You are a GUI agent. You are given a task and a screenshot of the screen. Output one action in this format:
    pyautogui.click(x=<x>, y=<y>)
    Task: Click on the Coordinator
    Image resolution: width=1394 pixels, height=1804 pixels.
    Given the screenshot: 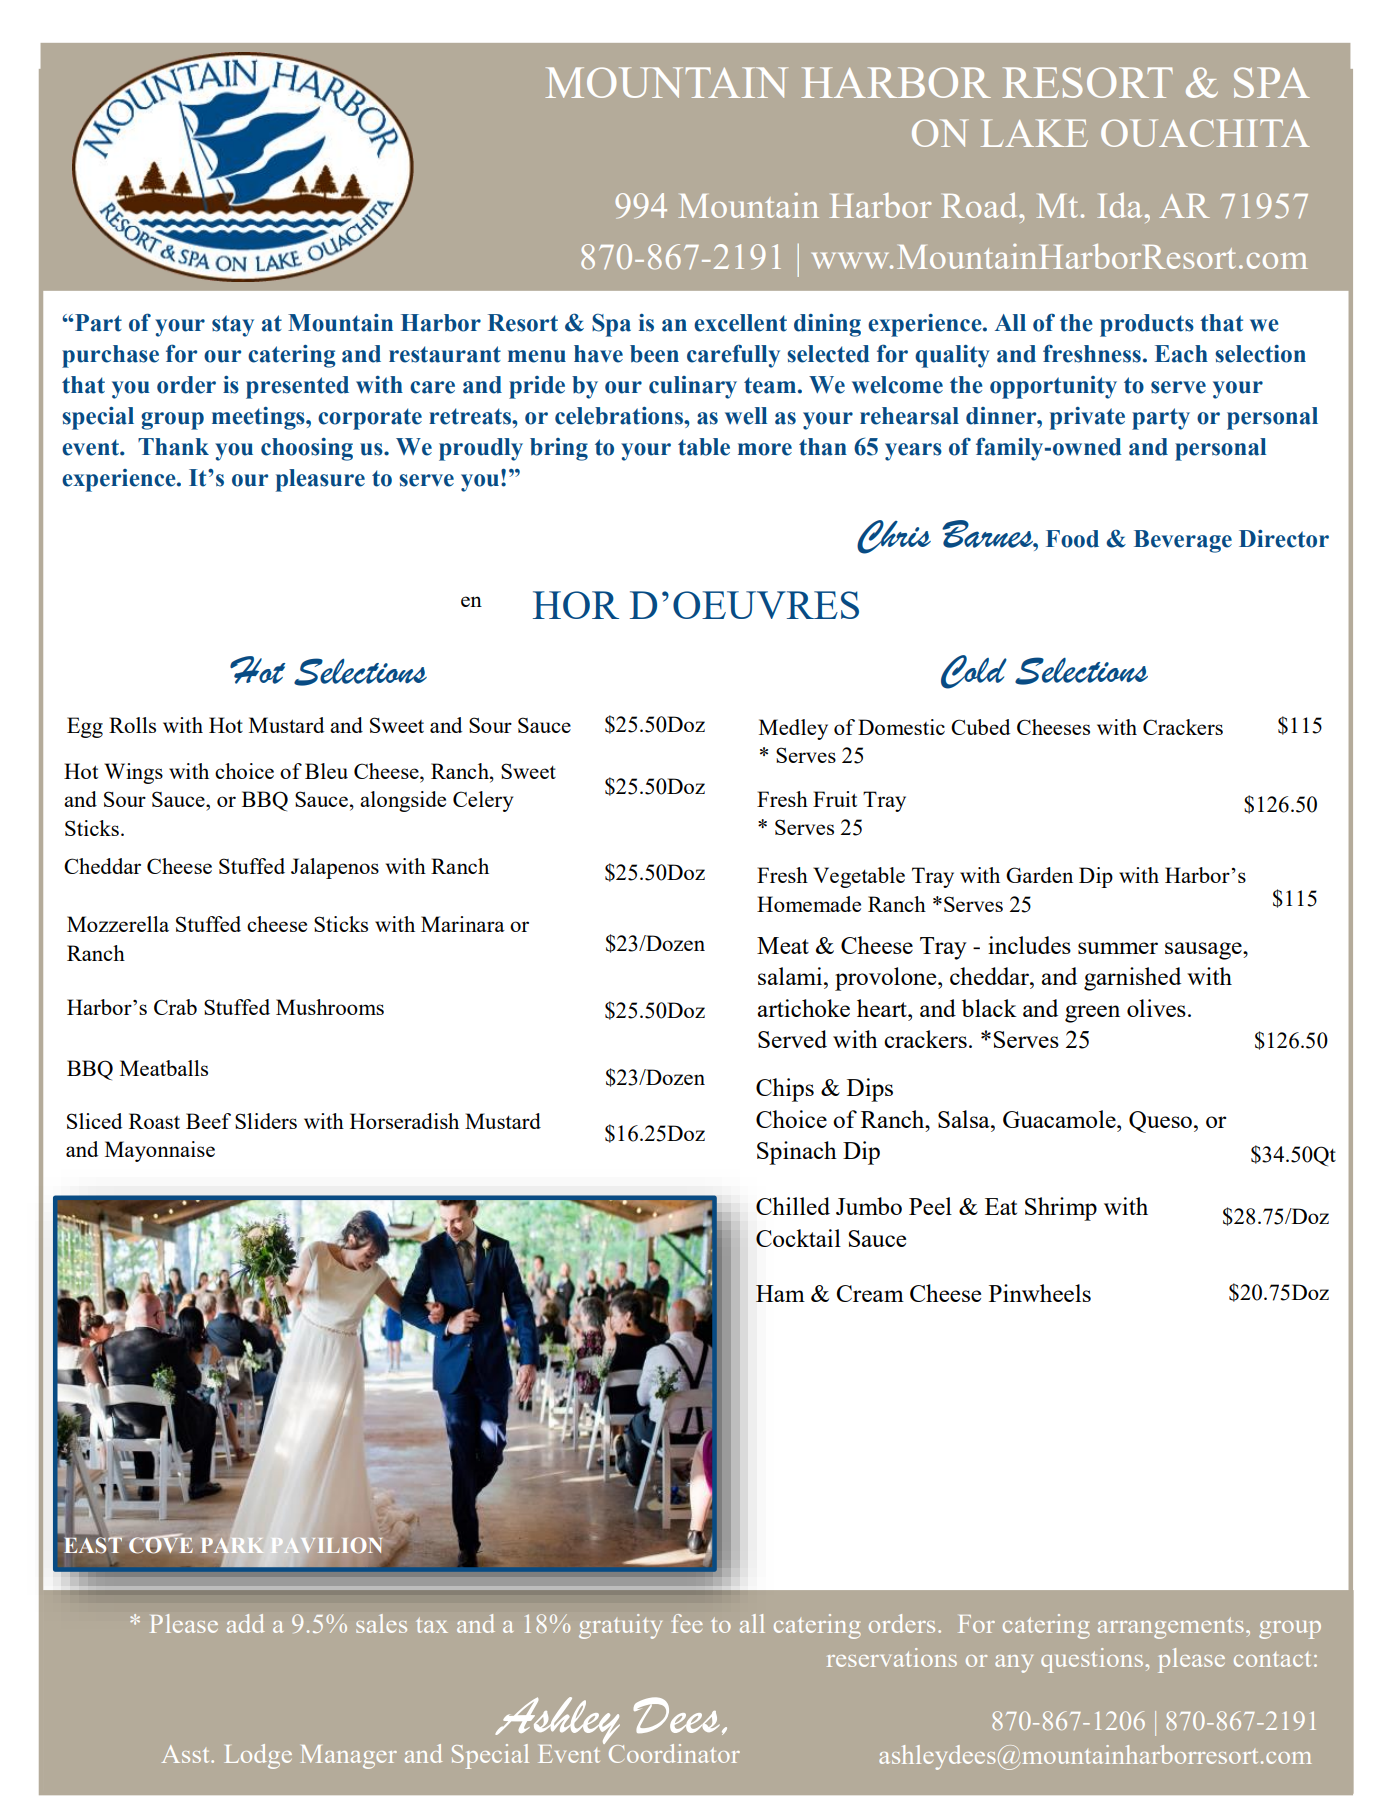 What is the action you would take?
    pyautogui.click(x=673, y=1752)
